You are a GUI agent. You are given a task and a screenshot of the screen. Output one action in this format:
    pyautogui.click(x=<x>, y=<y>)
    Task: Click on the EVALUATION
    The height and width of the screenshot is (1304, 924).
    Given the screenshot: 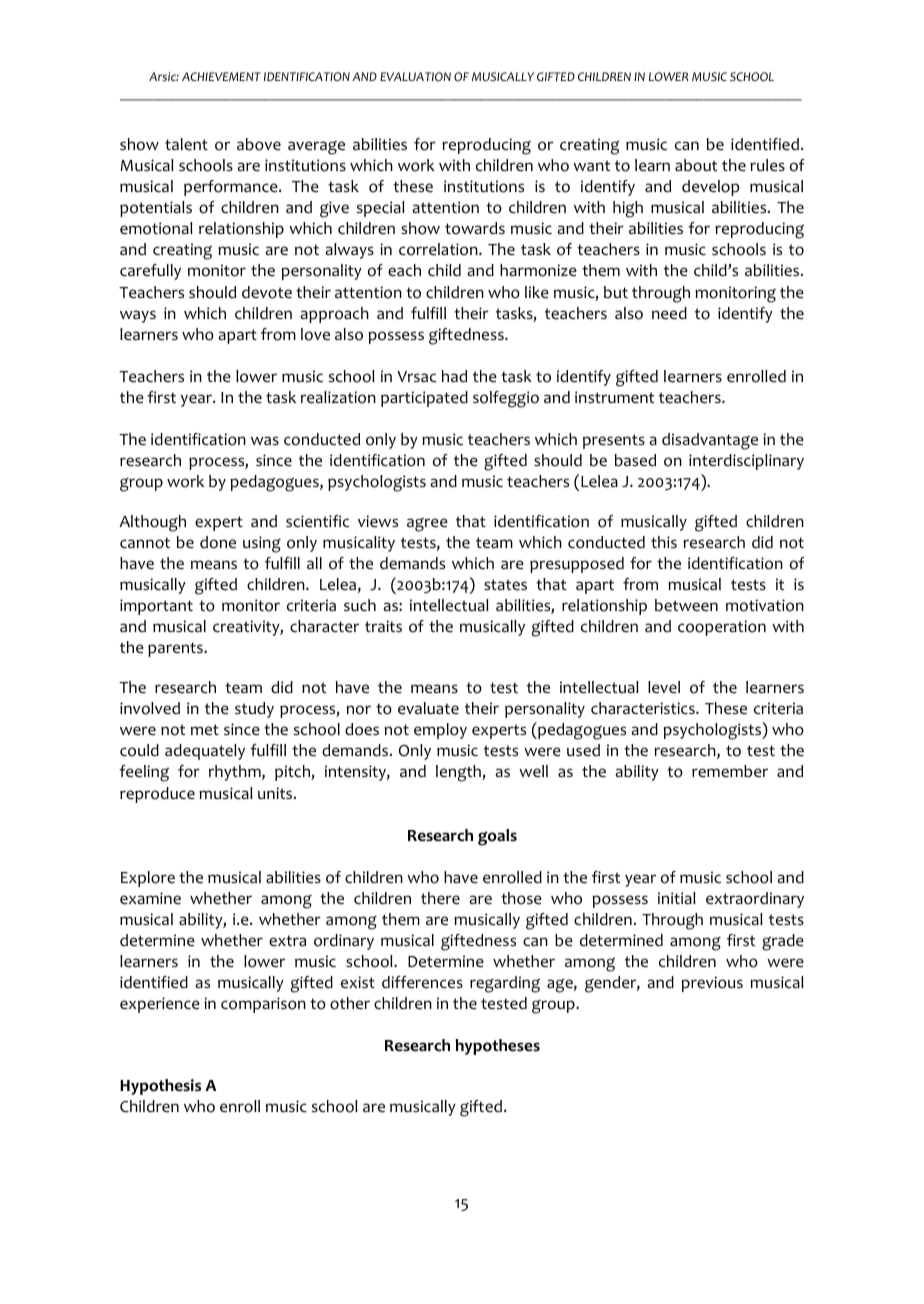 What is the action you would take?
    pyautogui.click(x=415, y=77)
